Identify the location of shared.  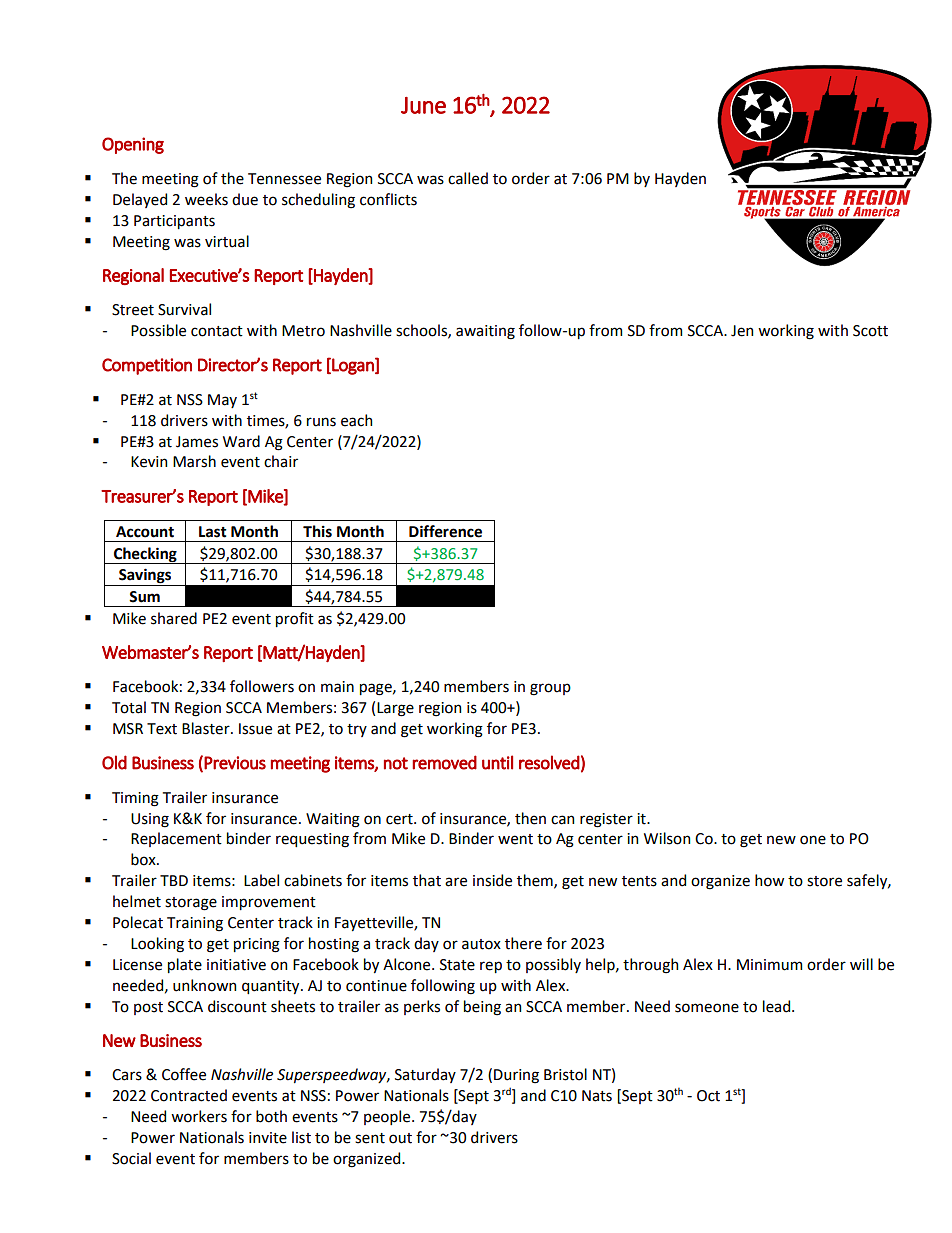
(174, 618).
